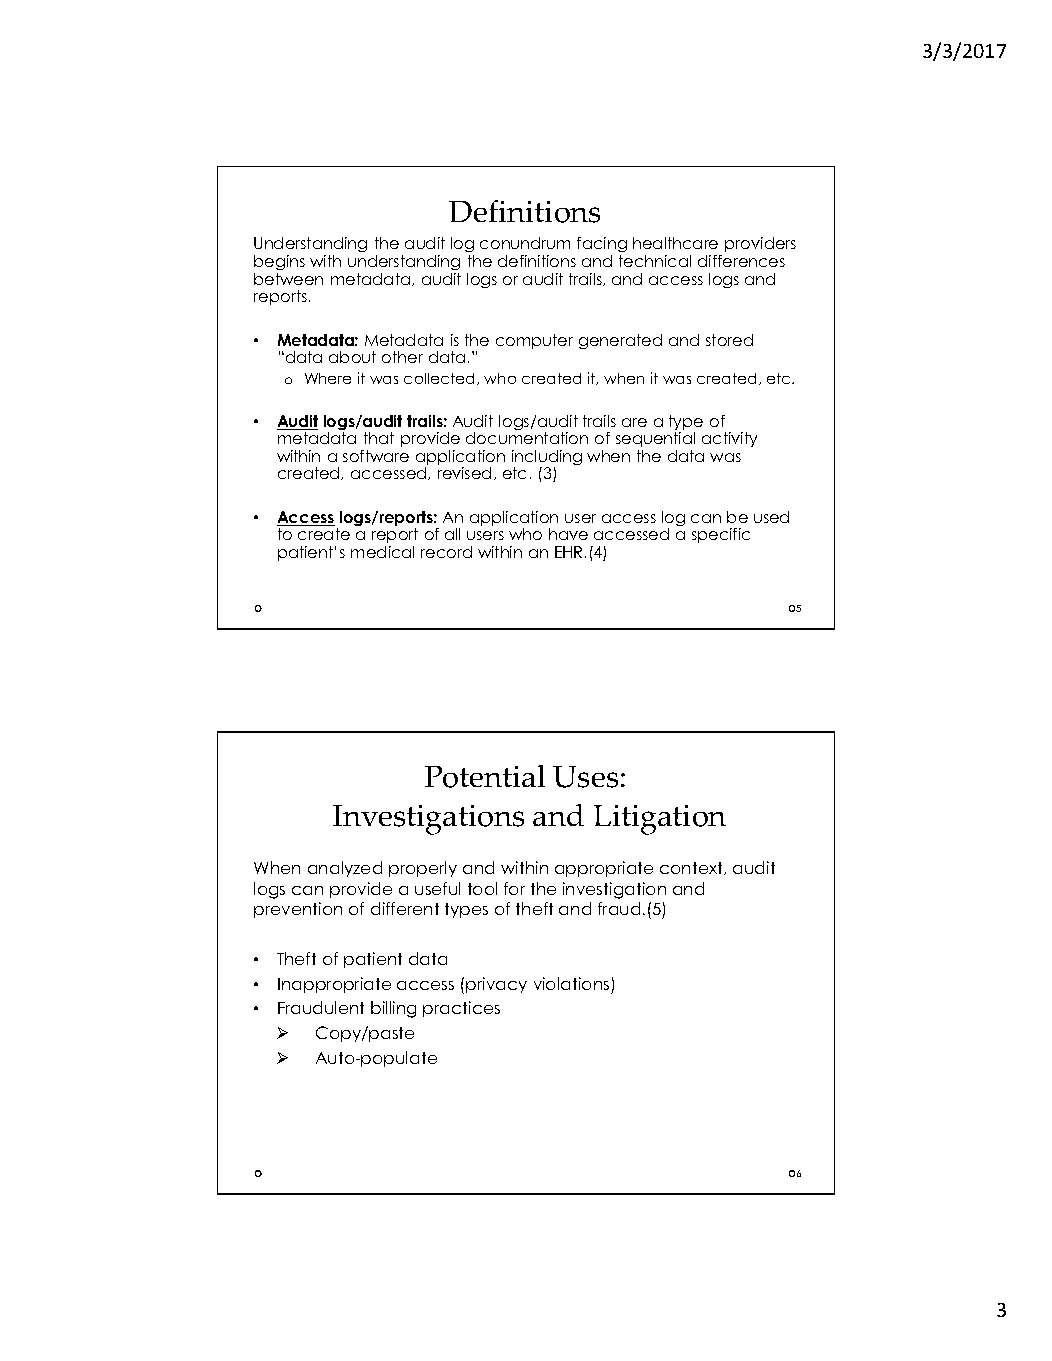 This screenshot has width=1052, height=1361. I want to click on violations, so click(571, 983).
